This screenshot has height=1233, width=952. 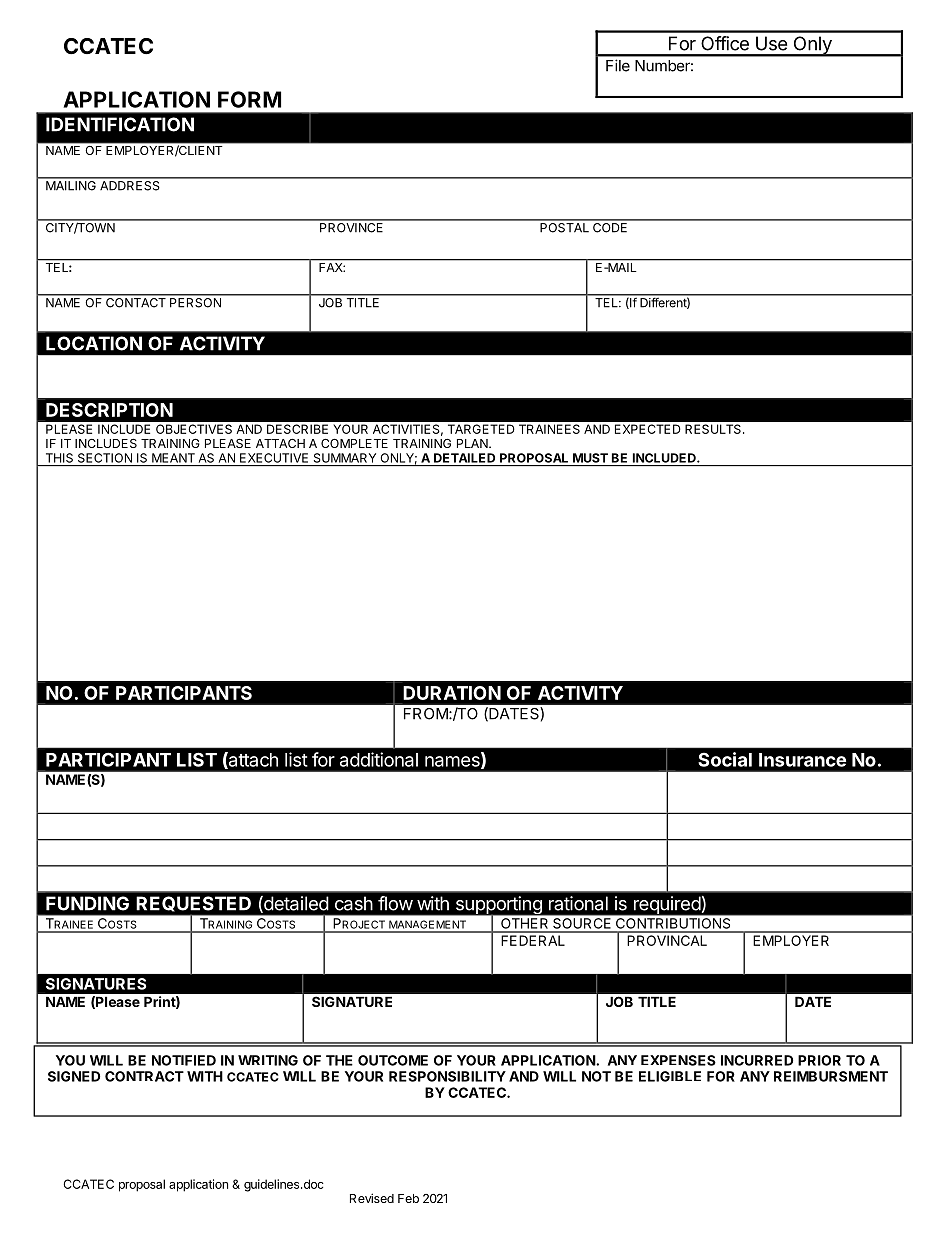 I want to click on FUNDING, so click(x=87, y=903).
